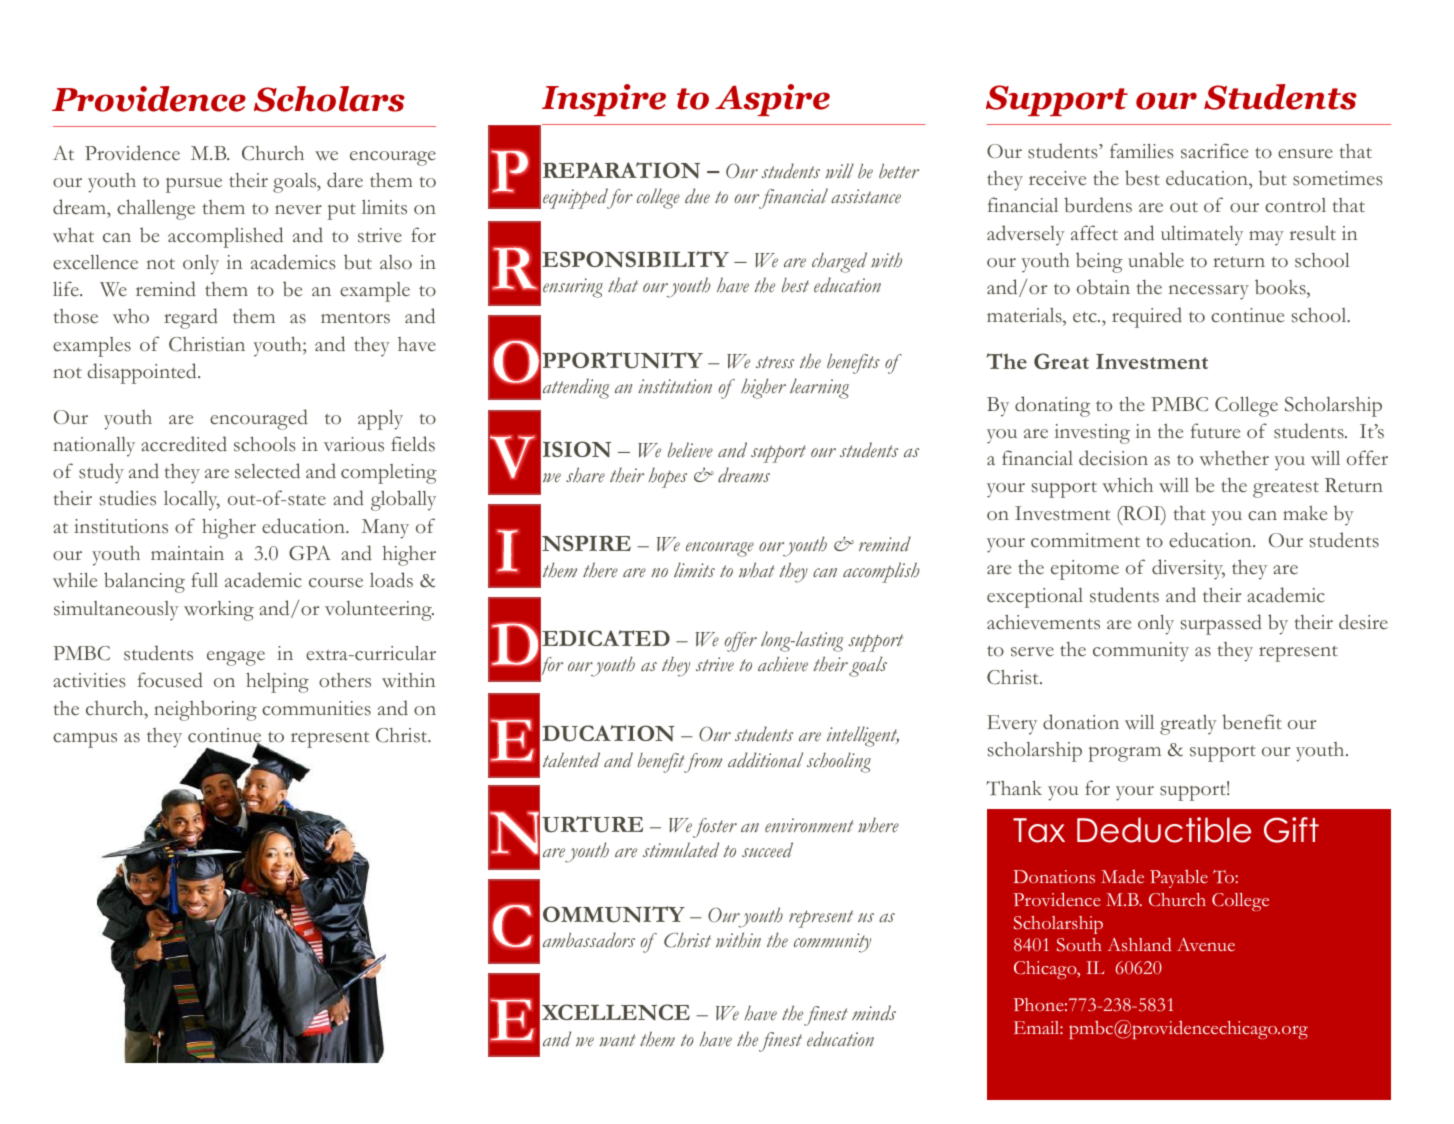  I want to click on necessary, so click(1209, 292).
